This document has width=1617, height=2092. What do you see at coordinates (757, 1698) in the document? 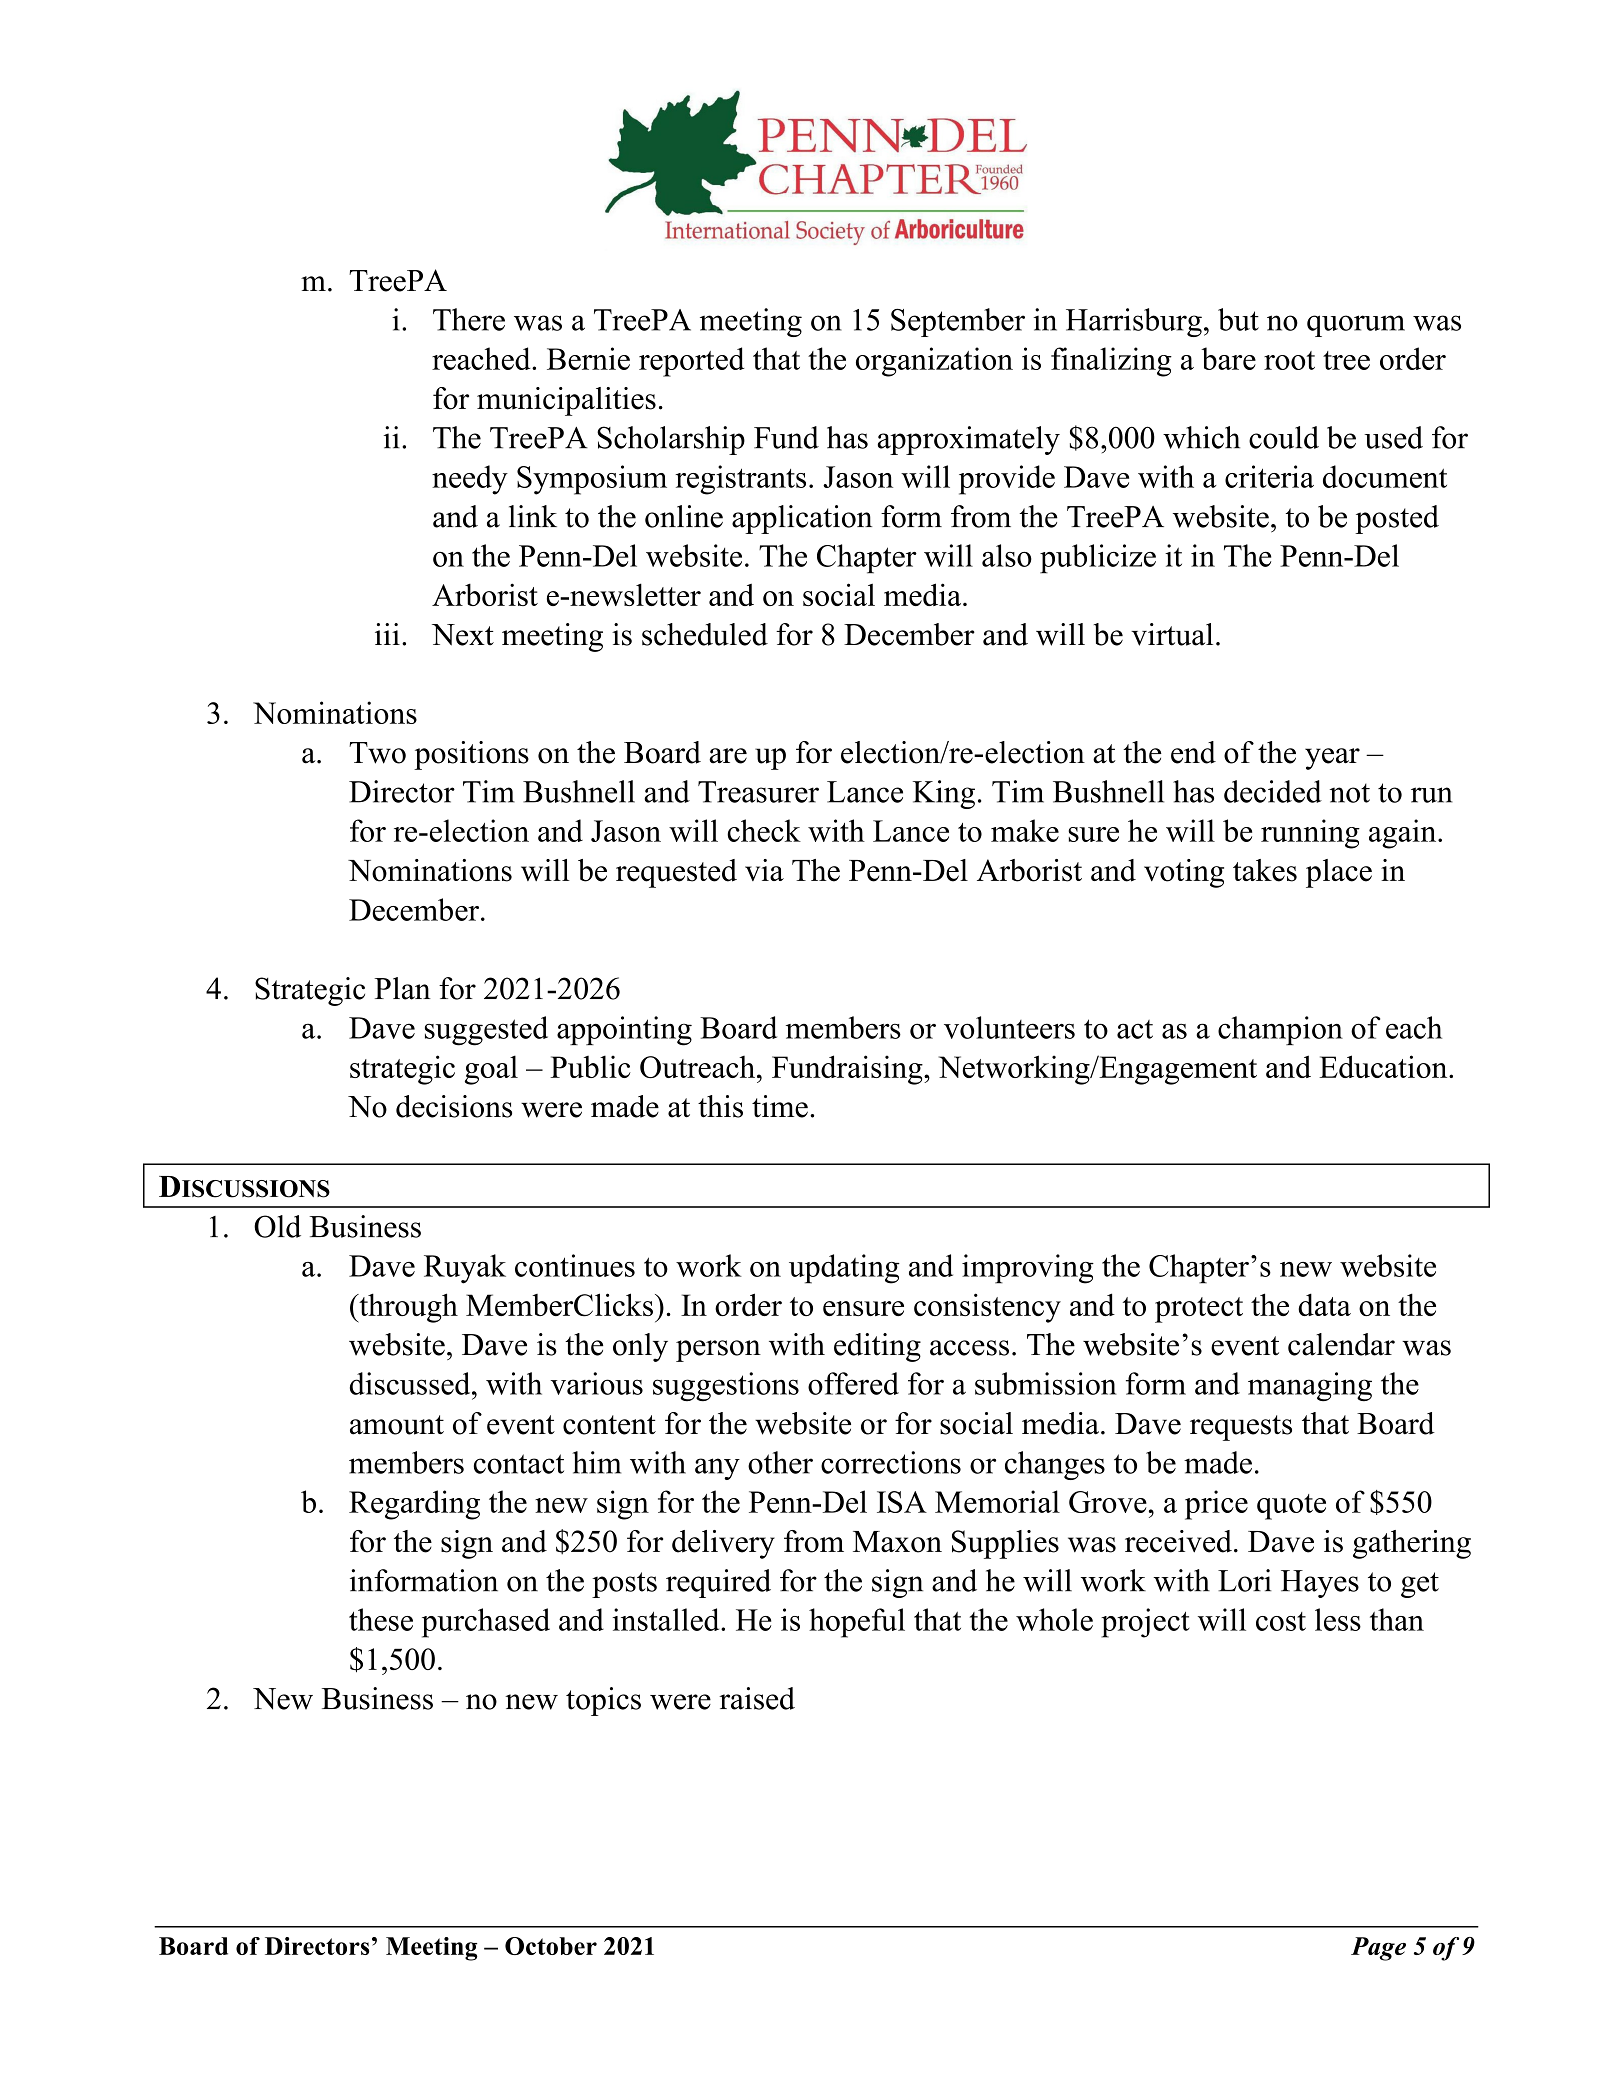
I see `raised` at bounding box center [757, 1698].
